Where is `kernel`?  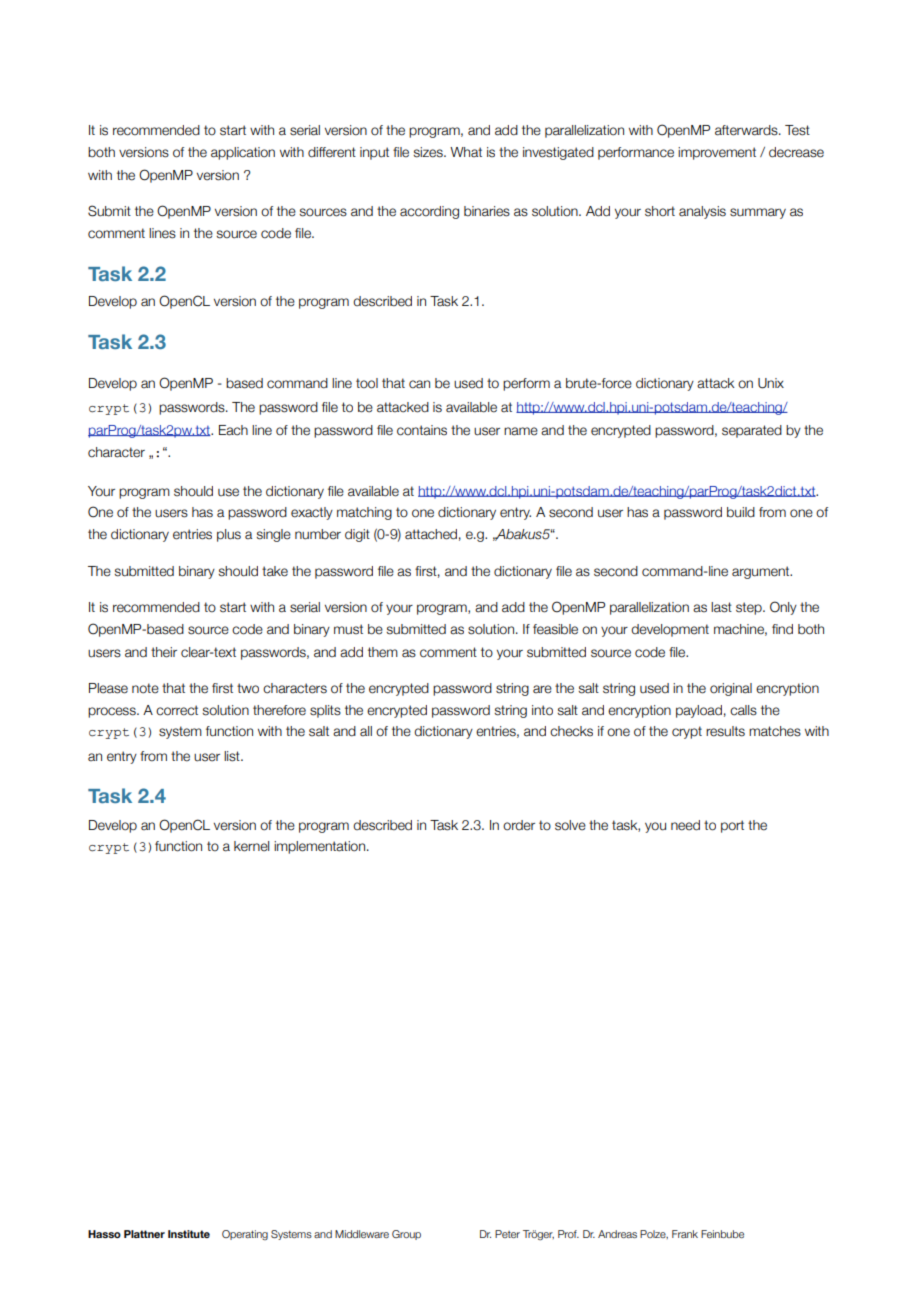 kernel is located at coordinates (251, 846).
